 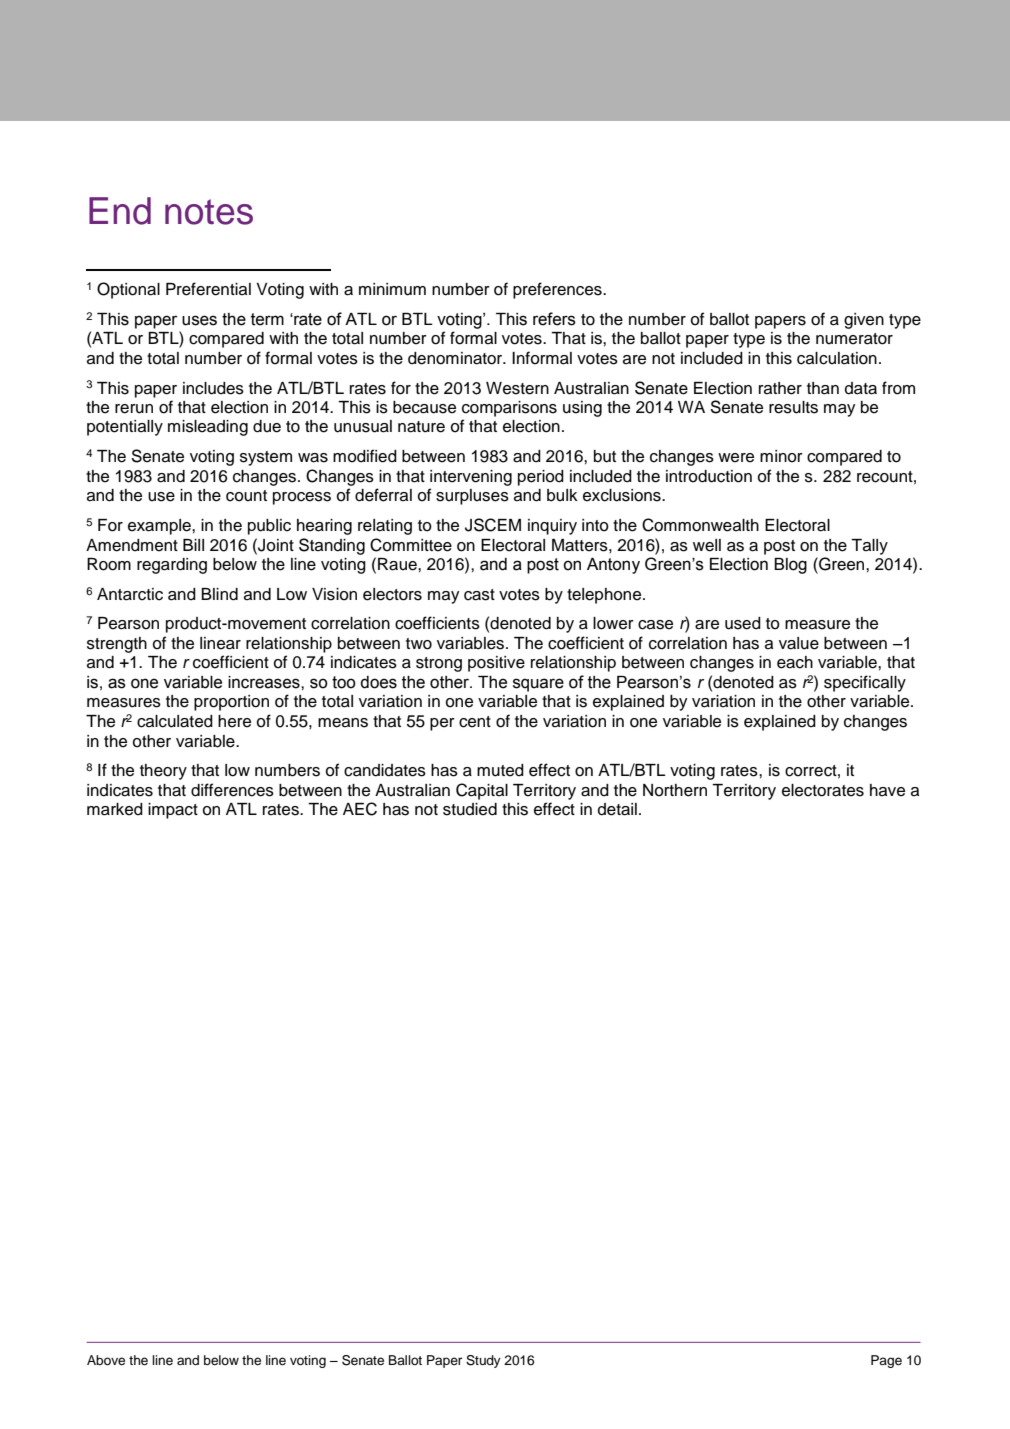 What do you see at coordinates (483, 1361) in the image?
I see `Study` at bounding box center [483, 1361].
